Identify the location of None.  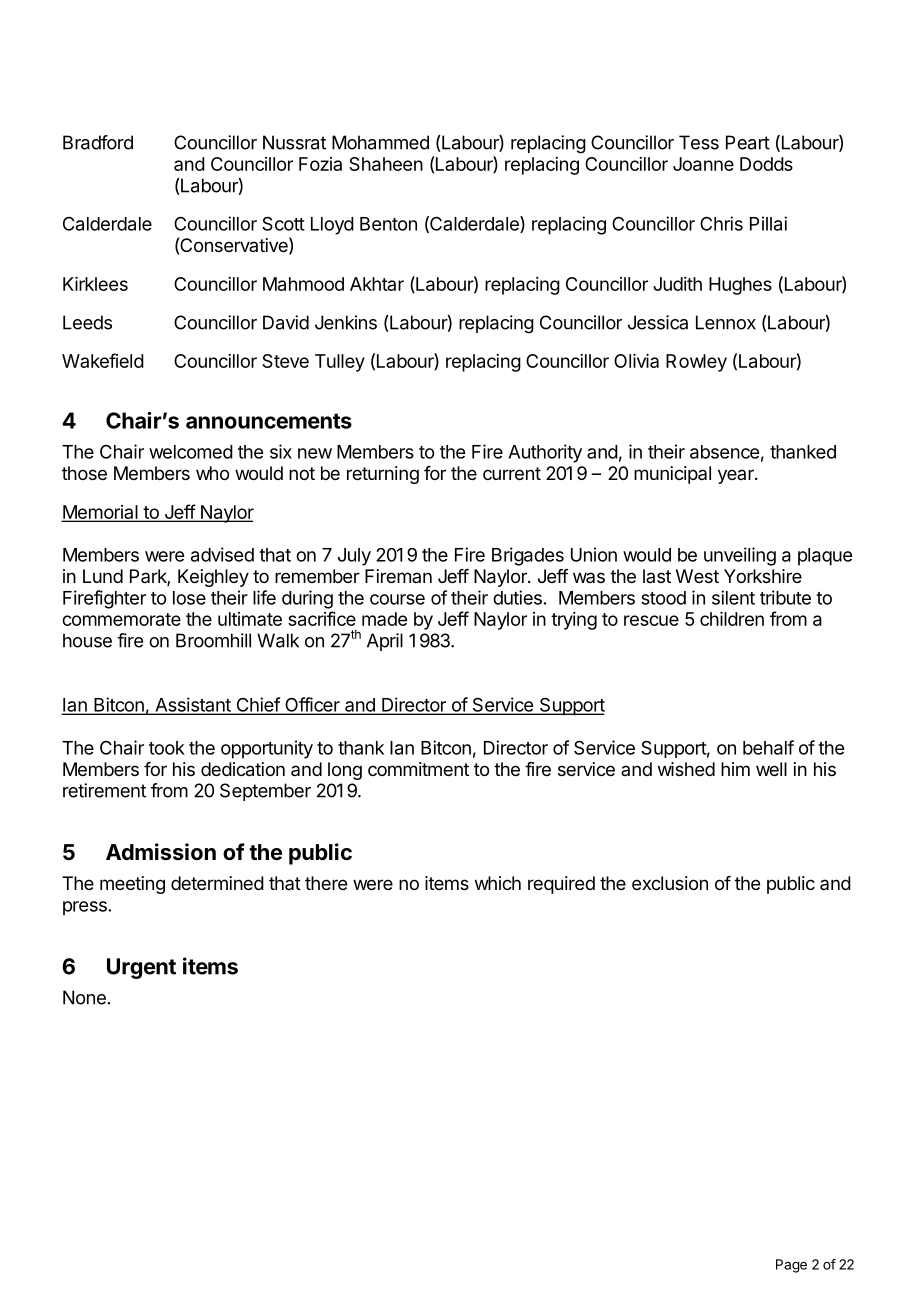
(84, 997).
